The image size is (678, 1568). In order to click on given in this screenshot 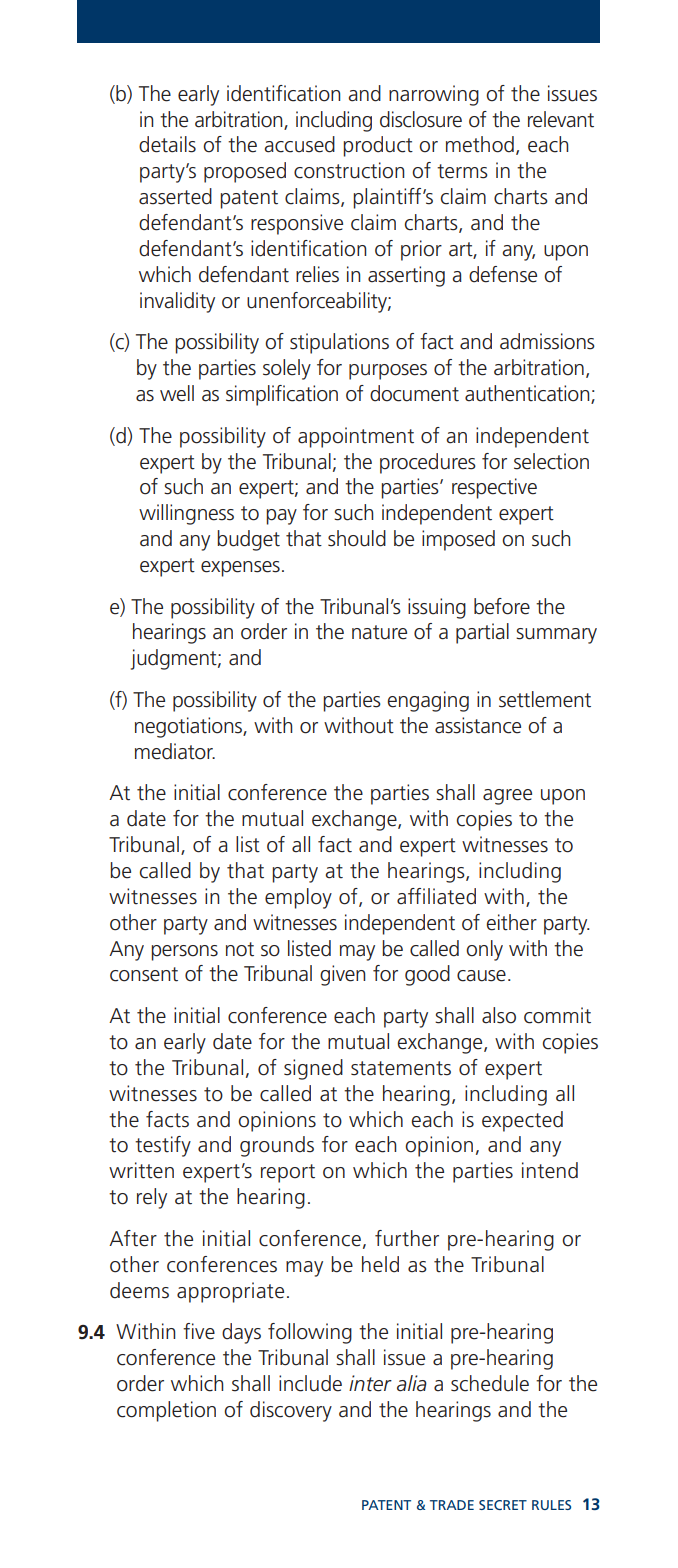, I will do `click(342, 975)`.
